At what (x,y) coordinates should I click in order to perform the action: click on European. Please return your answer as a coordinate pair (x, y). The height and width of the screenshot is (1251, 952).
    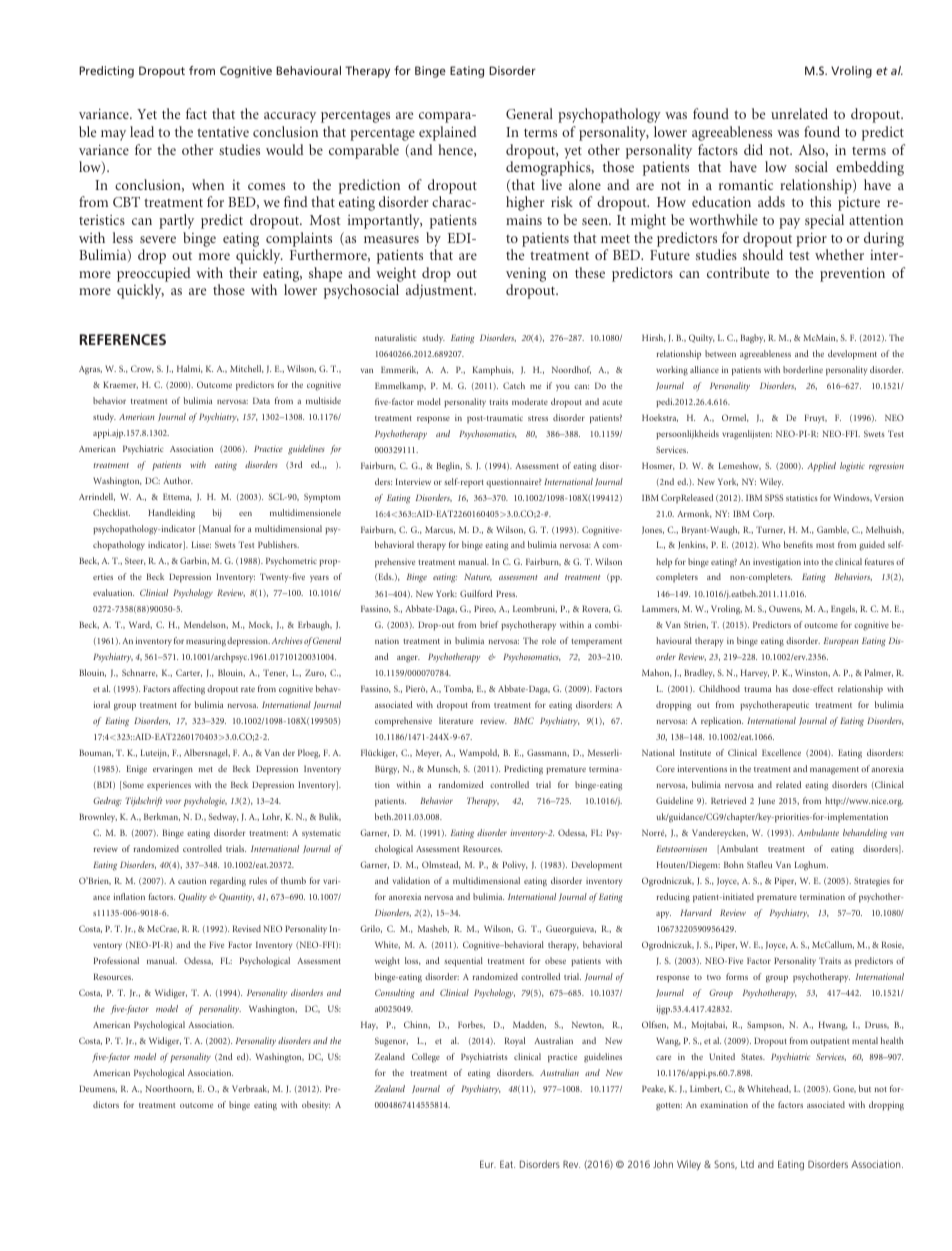
    Looking at the image, I should click on (841, 642).
